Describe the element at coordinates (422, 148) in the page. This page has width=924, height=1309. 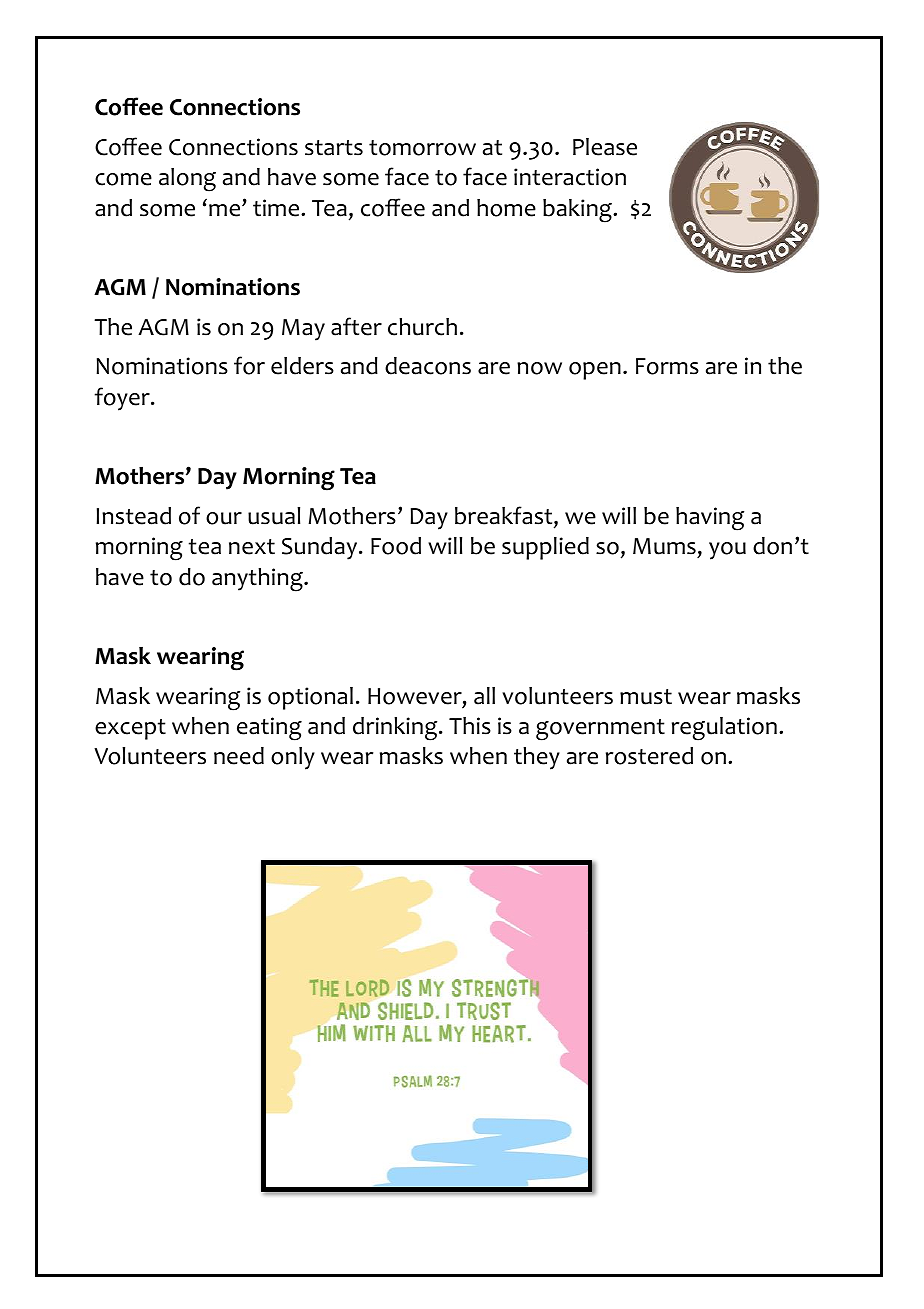
I see `tomorrow` at that location.
